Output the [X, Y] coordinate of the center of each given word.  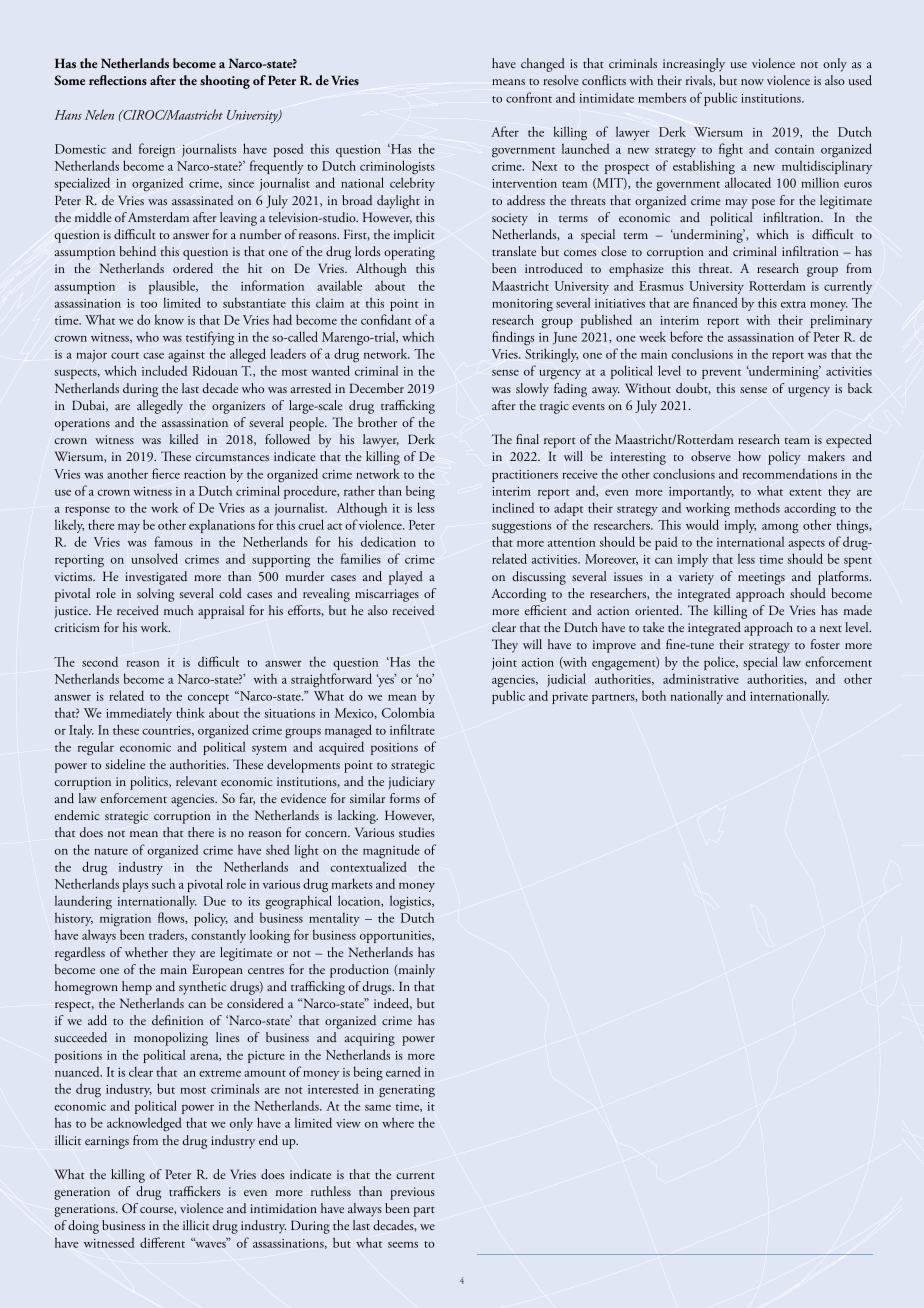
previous [412, 1193]
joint [504, 664]
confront [529, 97]
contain [794, 149]
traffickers [194, 1191]
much [178, 610]
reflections [118, 80]
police [720, 663]
